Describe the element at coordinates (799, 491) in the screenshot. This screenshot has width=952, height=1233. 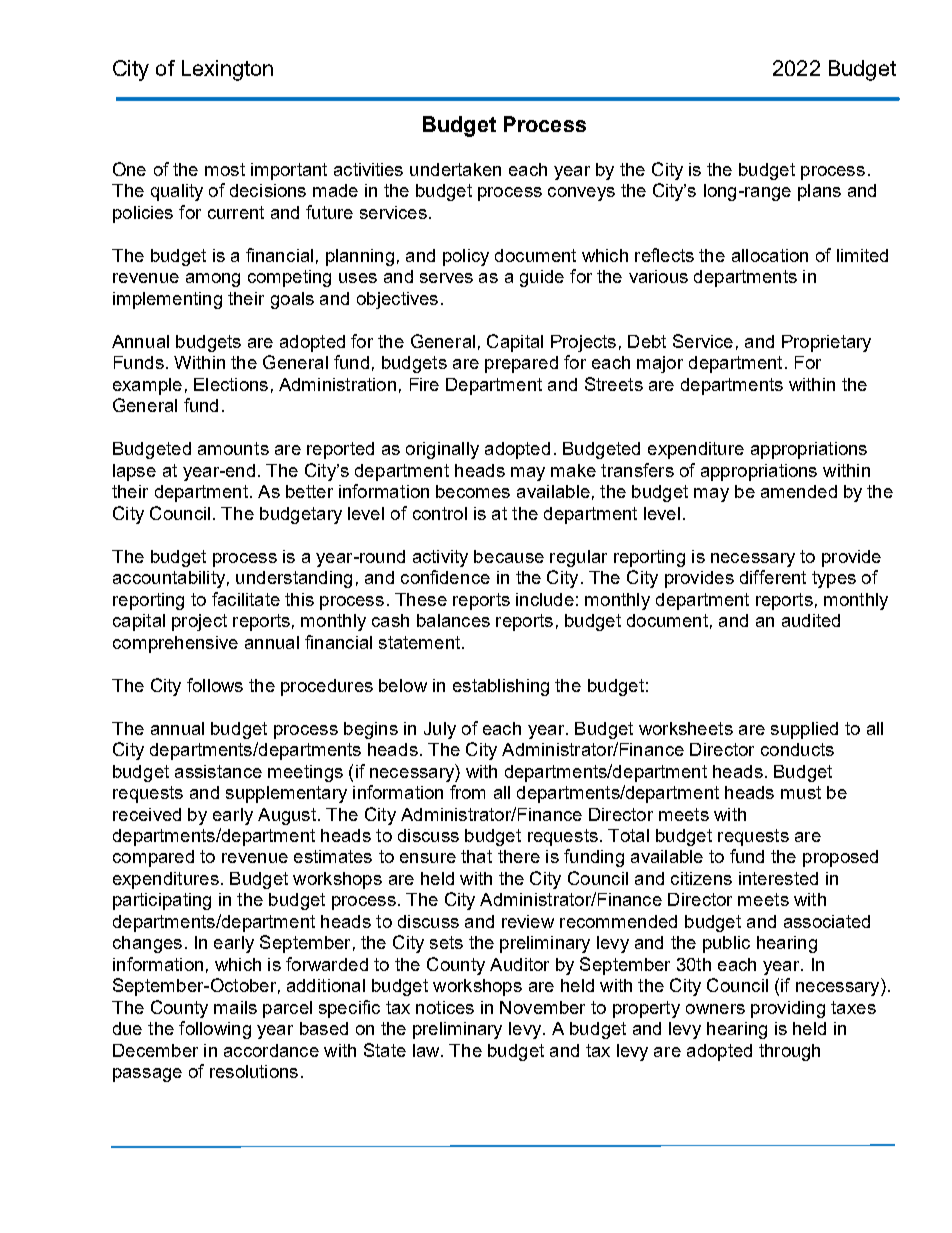
I see `amended` at that location.
